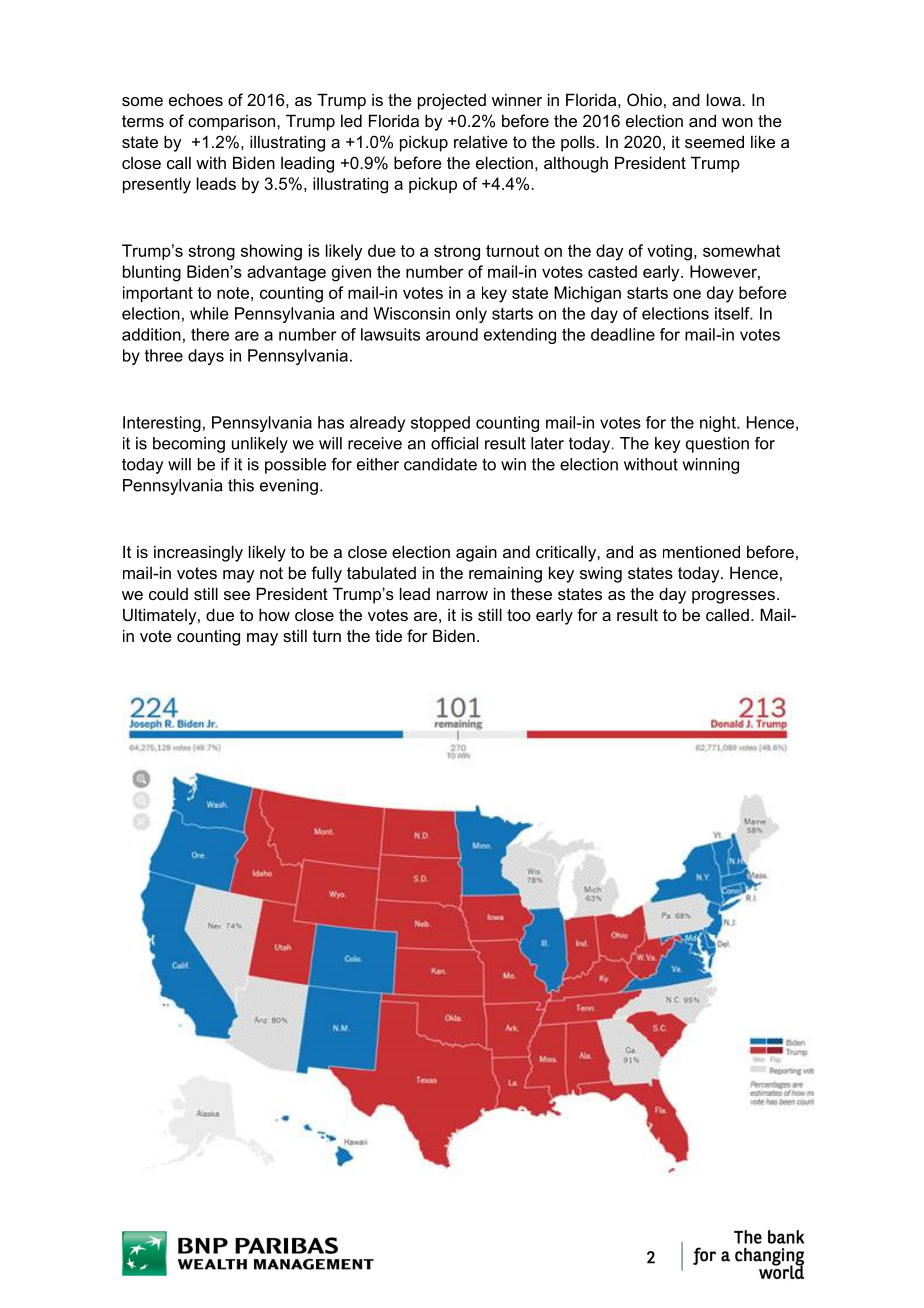 This page has height=1308, width=924. What do you see at coordinates (411, 313) in the page?
I see `Wisconsin` at bounding box center [411, 313].
